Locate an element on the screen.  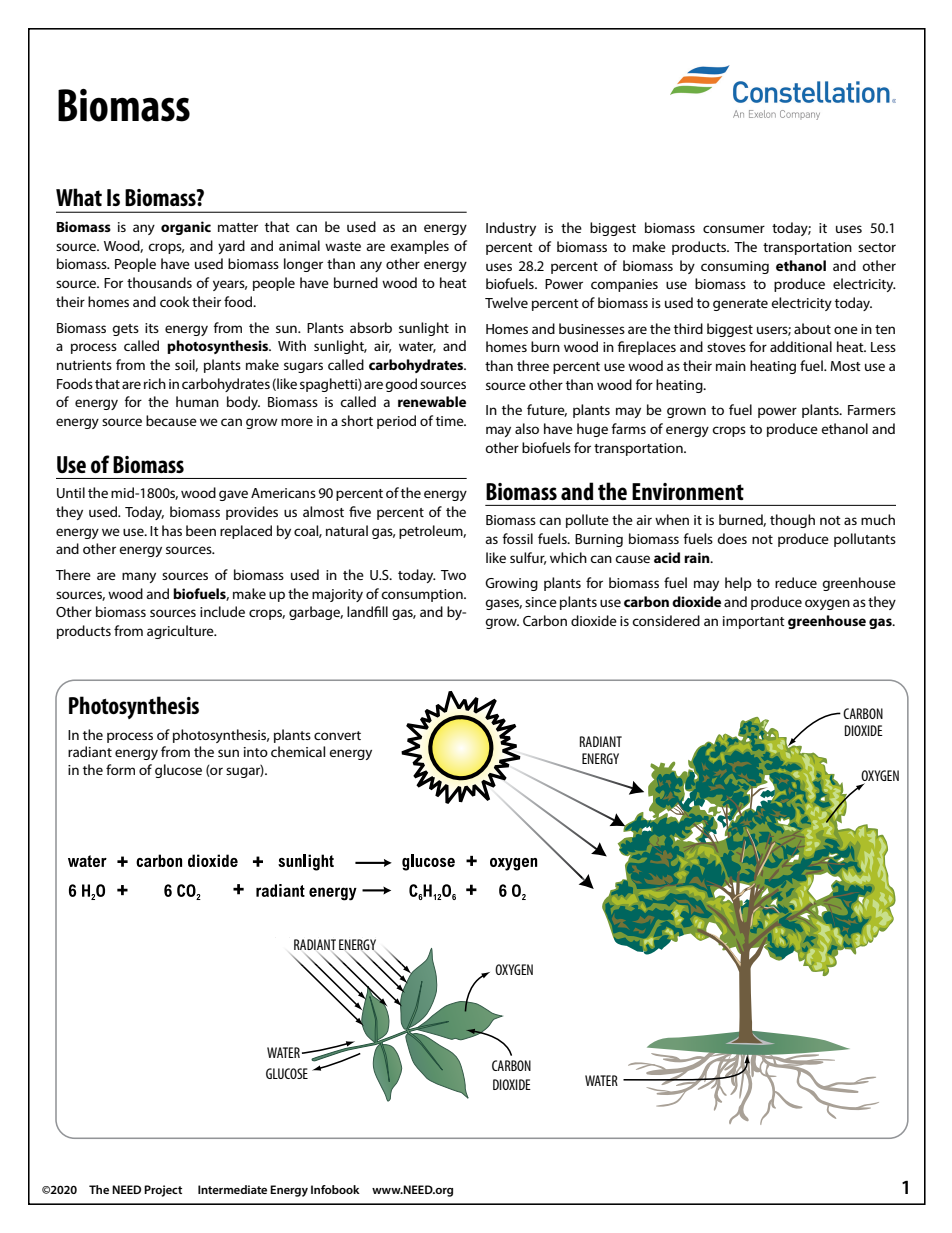
Industry is located at coordinates (511, 229).
